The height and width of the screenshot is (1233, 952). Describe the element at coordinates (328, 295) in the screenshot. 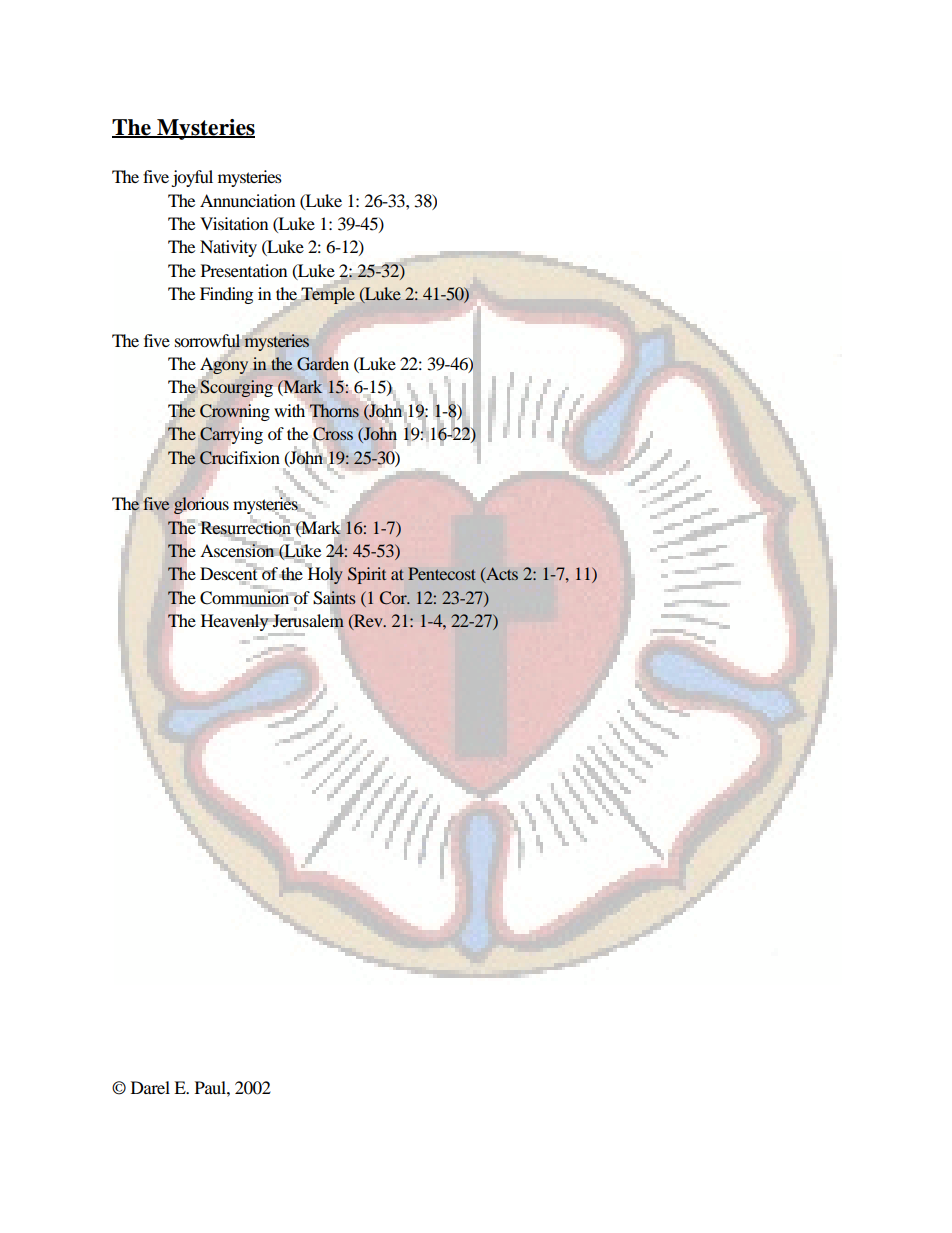

I see `Temple` at that location.
